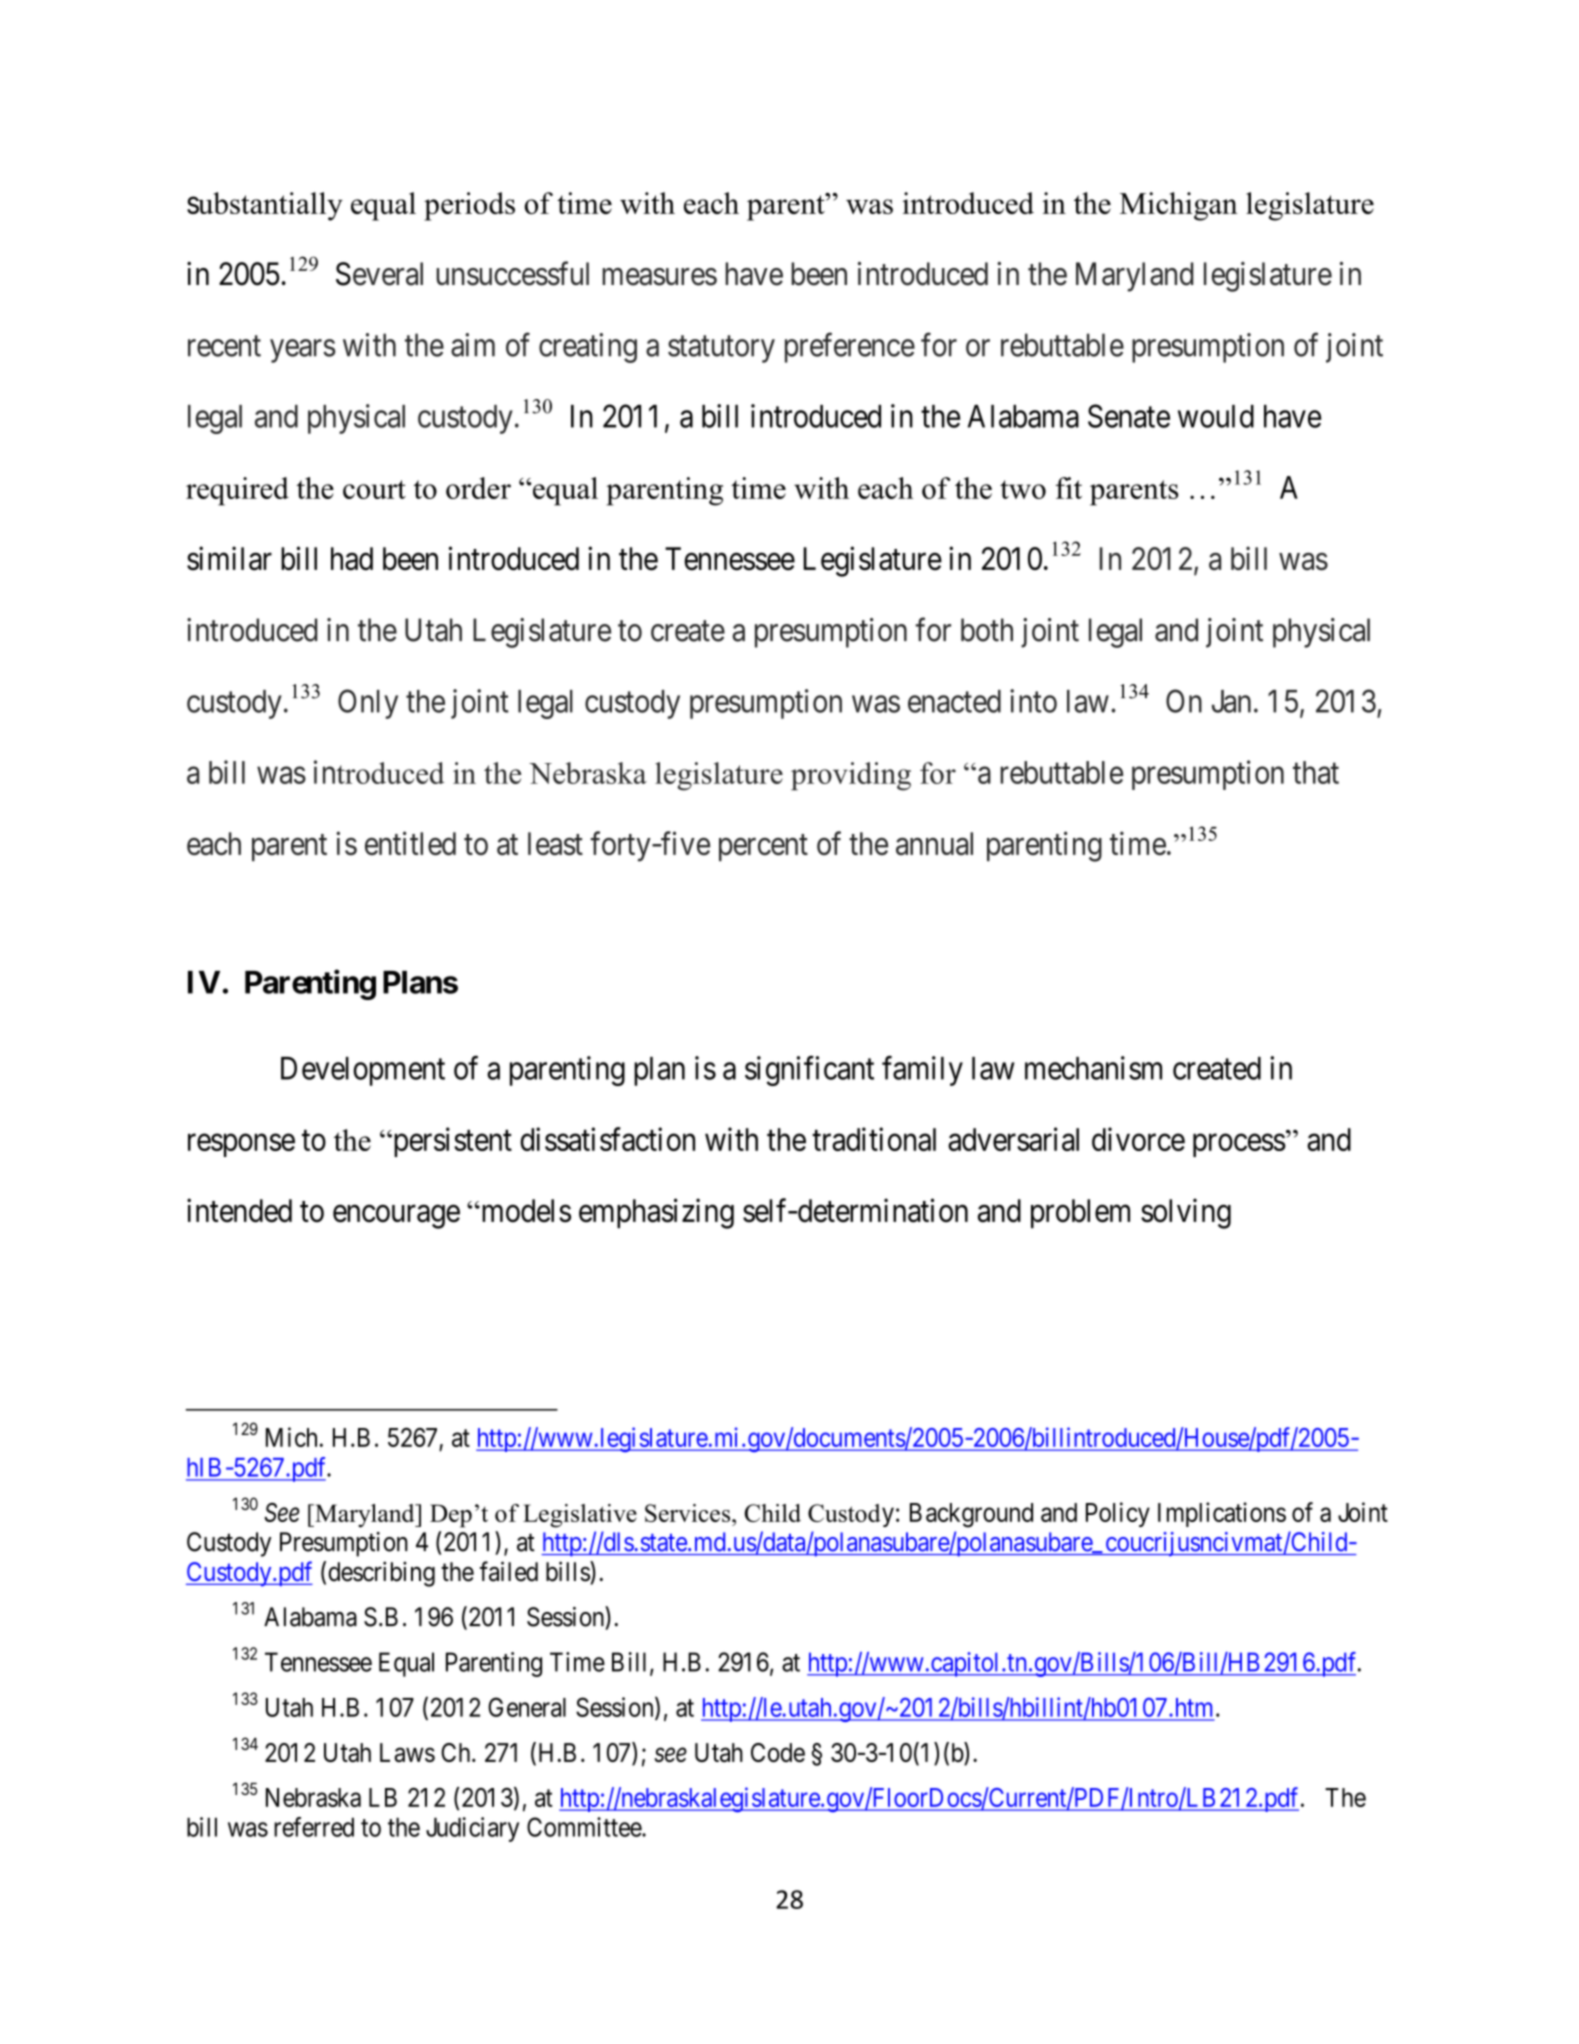 This screenshot has width=1579, height=2044. Describe the element at coordinates (1216, 416) in the screenshot. I see `would` at that location.
